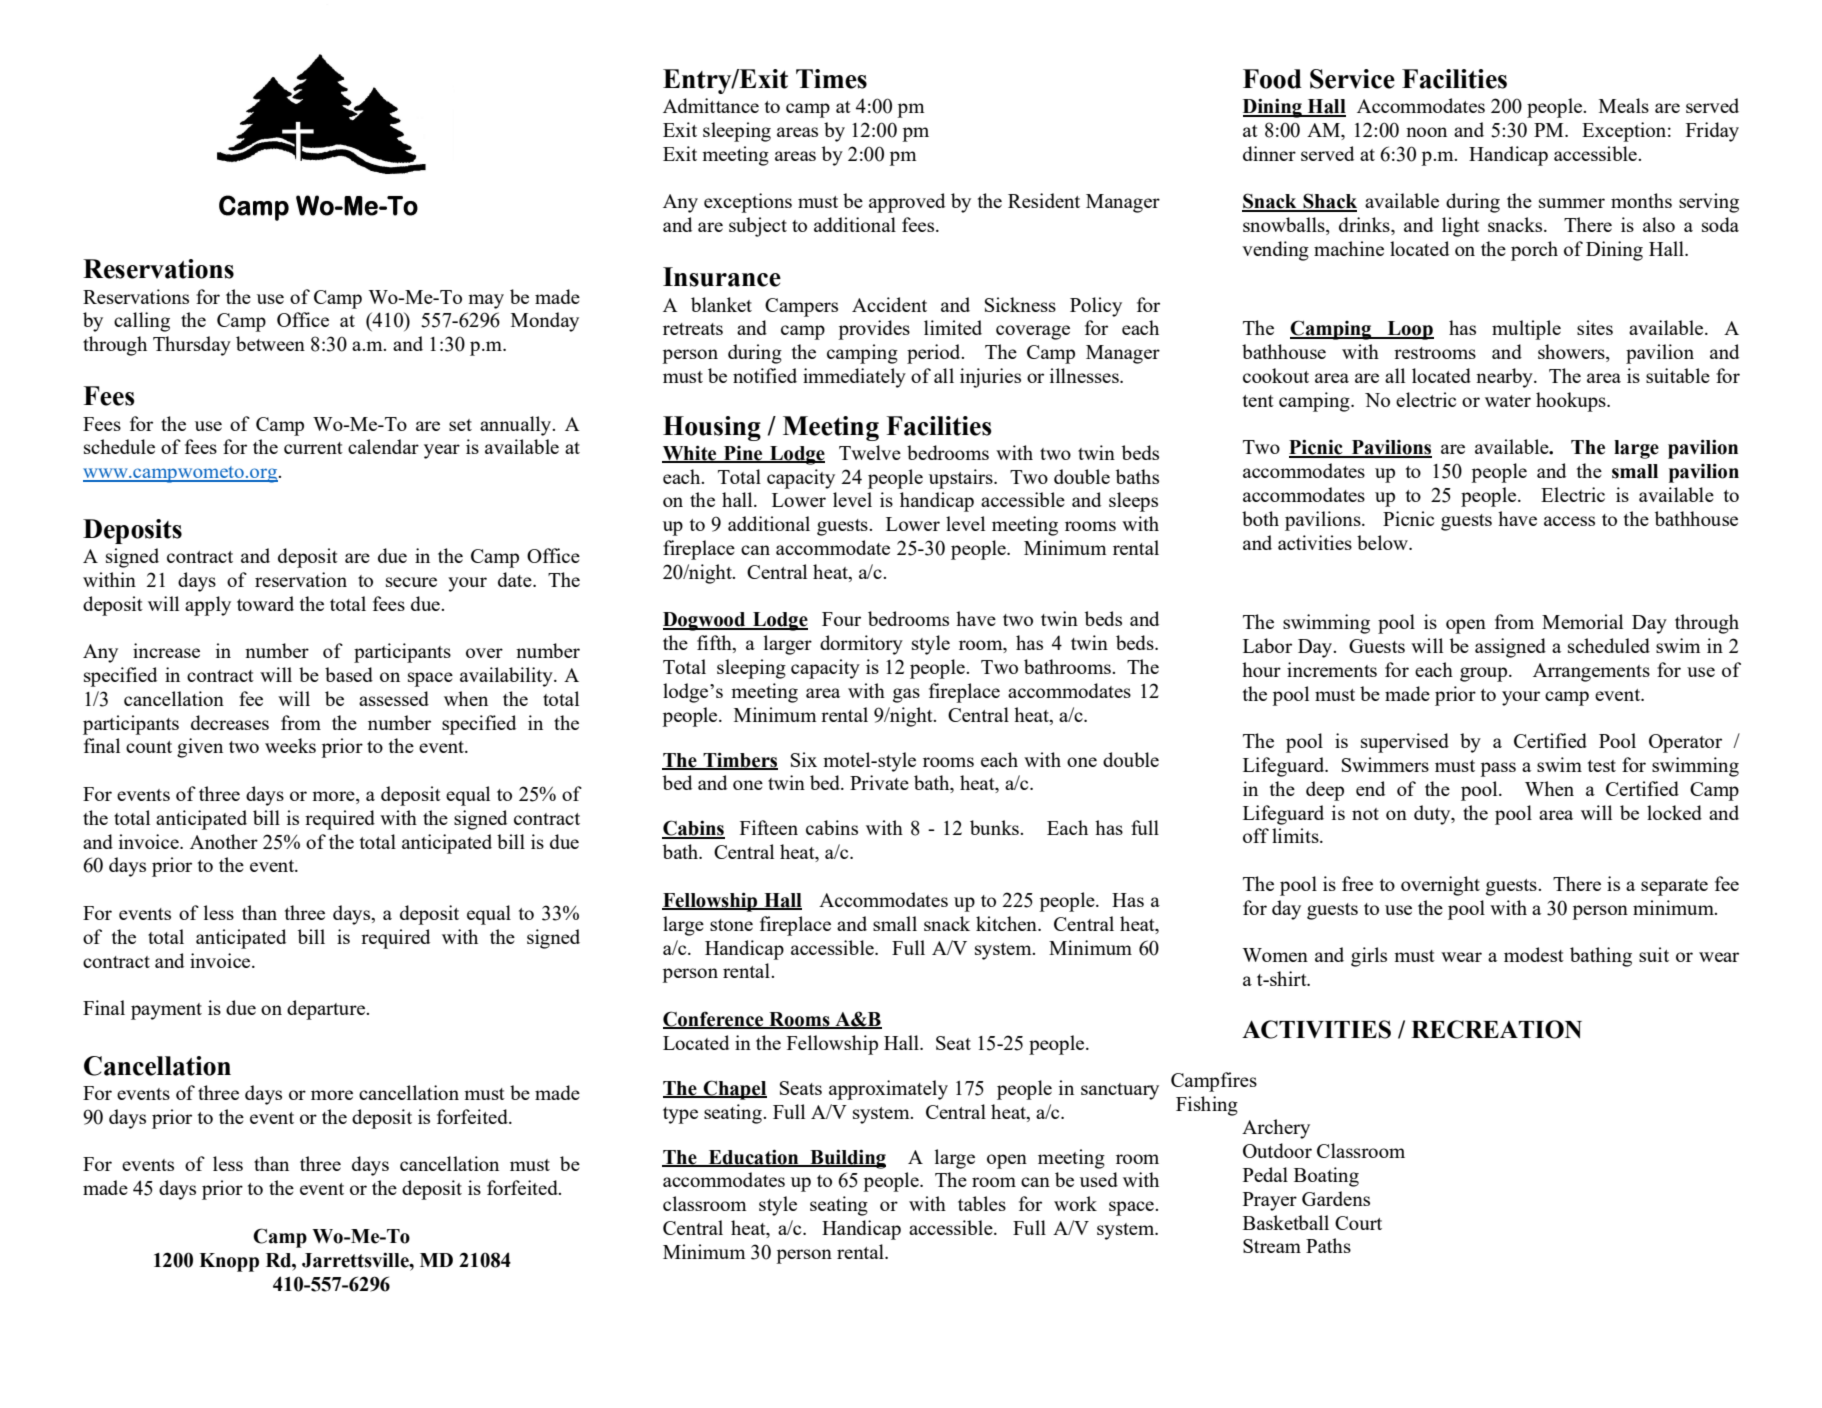 The height and width of the screenshot is (1408, 1822). Describe the element at coordinates (1505, 378) in the screenshot. I see `nearby` at that location.
